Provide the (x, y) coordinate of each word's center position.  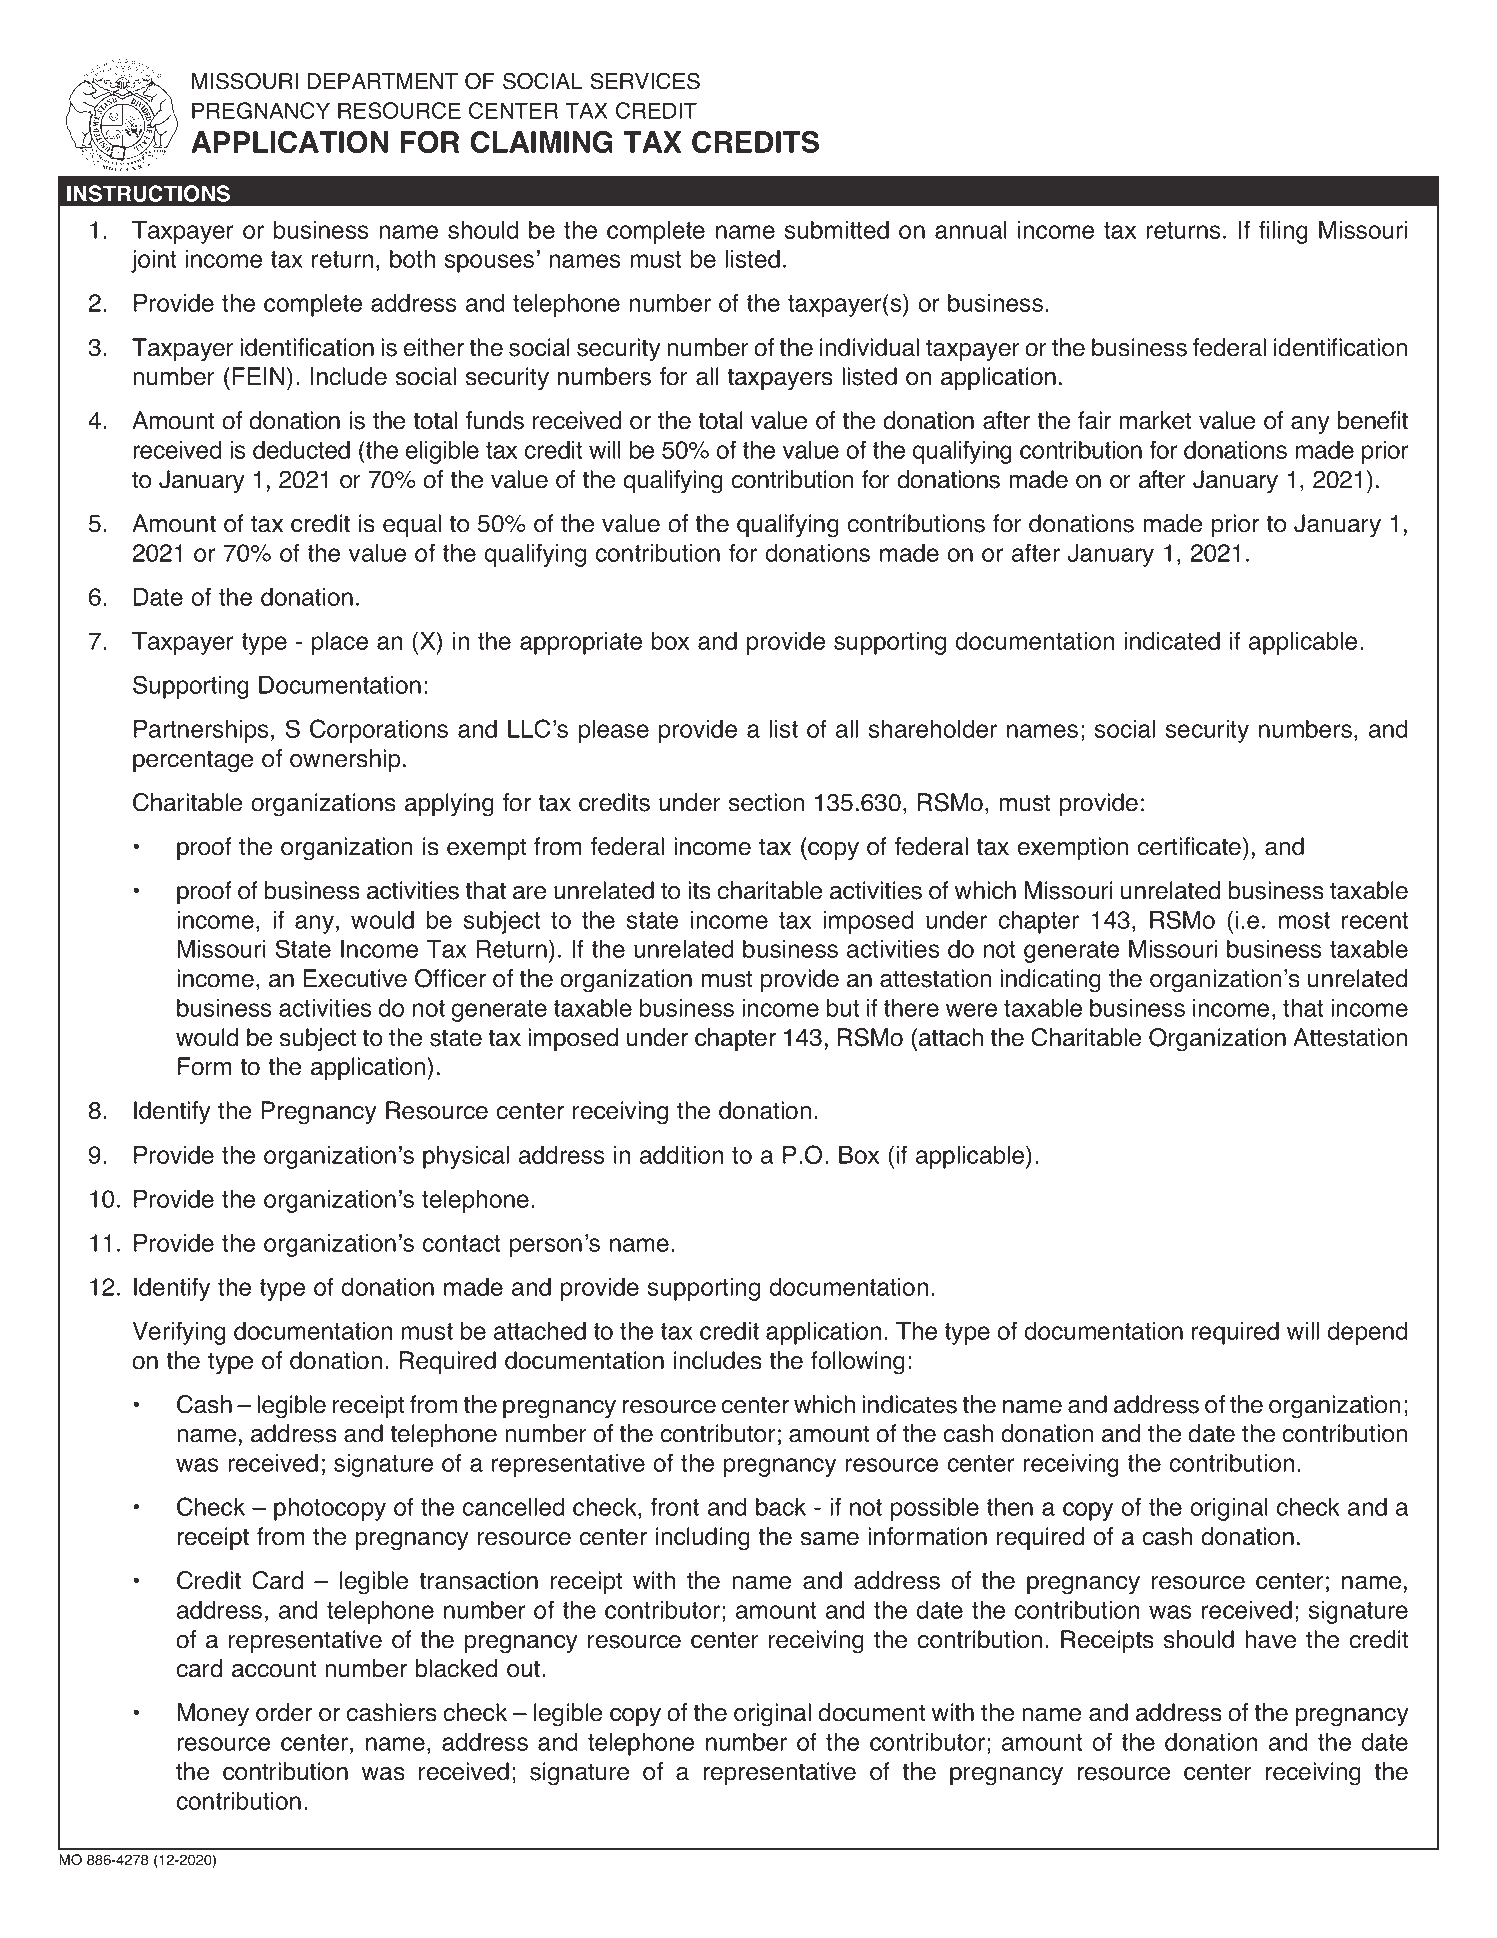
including (703, 1539)
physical (466, 1157)
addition (681, 1155)
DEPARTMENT (382, 81)
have (1270, 1639)
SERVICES (645, 81)
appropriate (581, 643)
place (340, 643)
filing (1283, 232)
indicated (1172, 641)
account (274, 1669)
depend (1367, 1333)
